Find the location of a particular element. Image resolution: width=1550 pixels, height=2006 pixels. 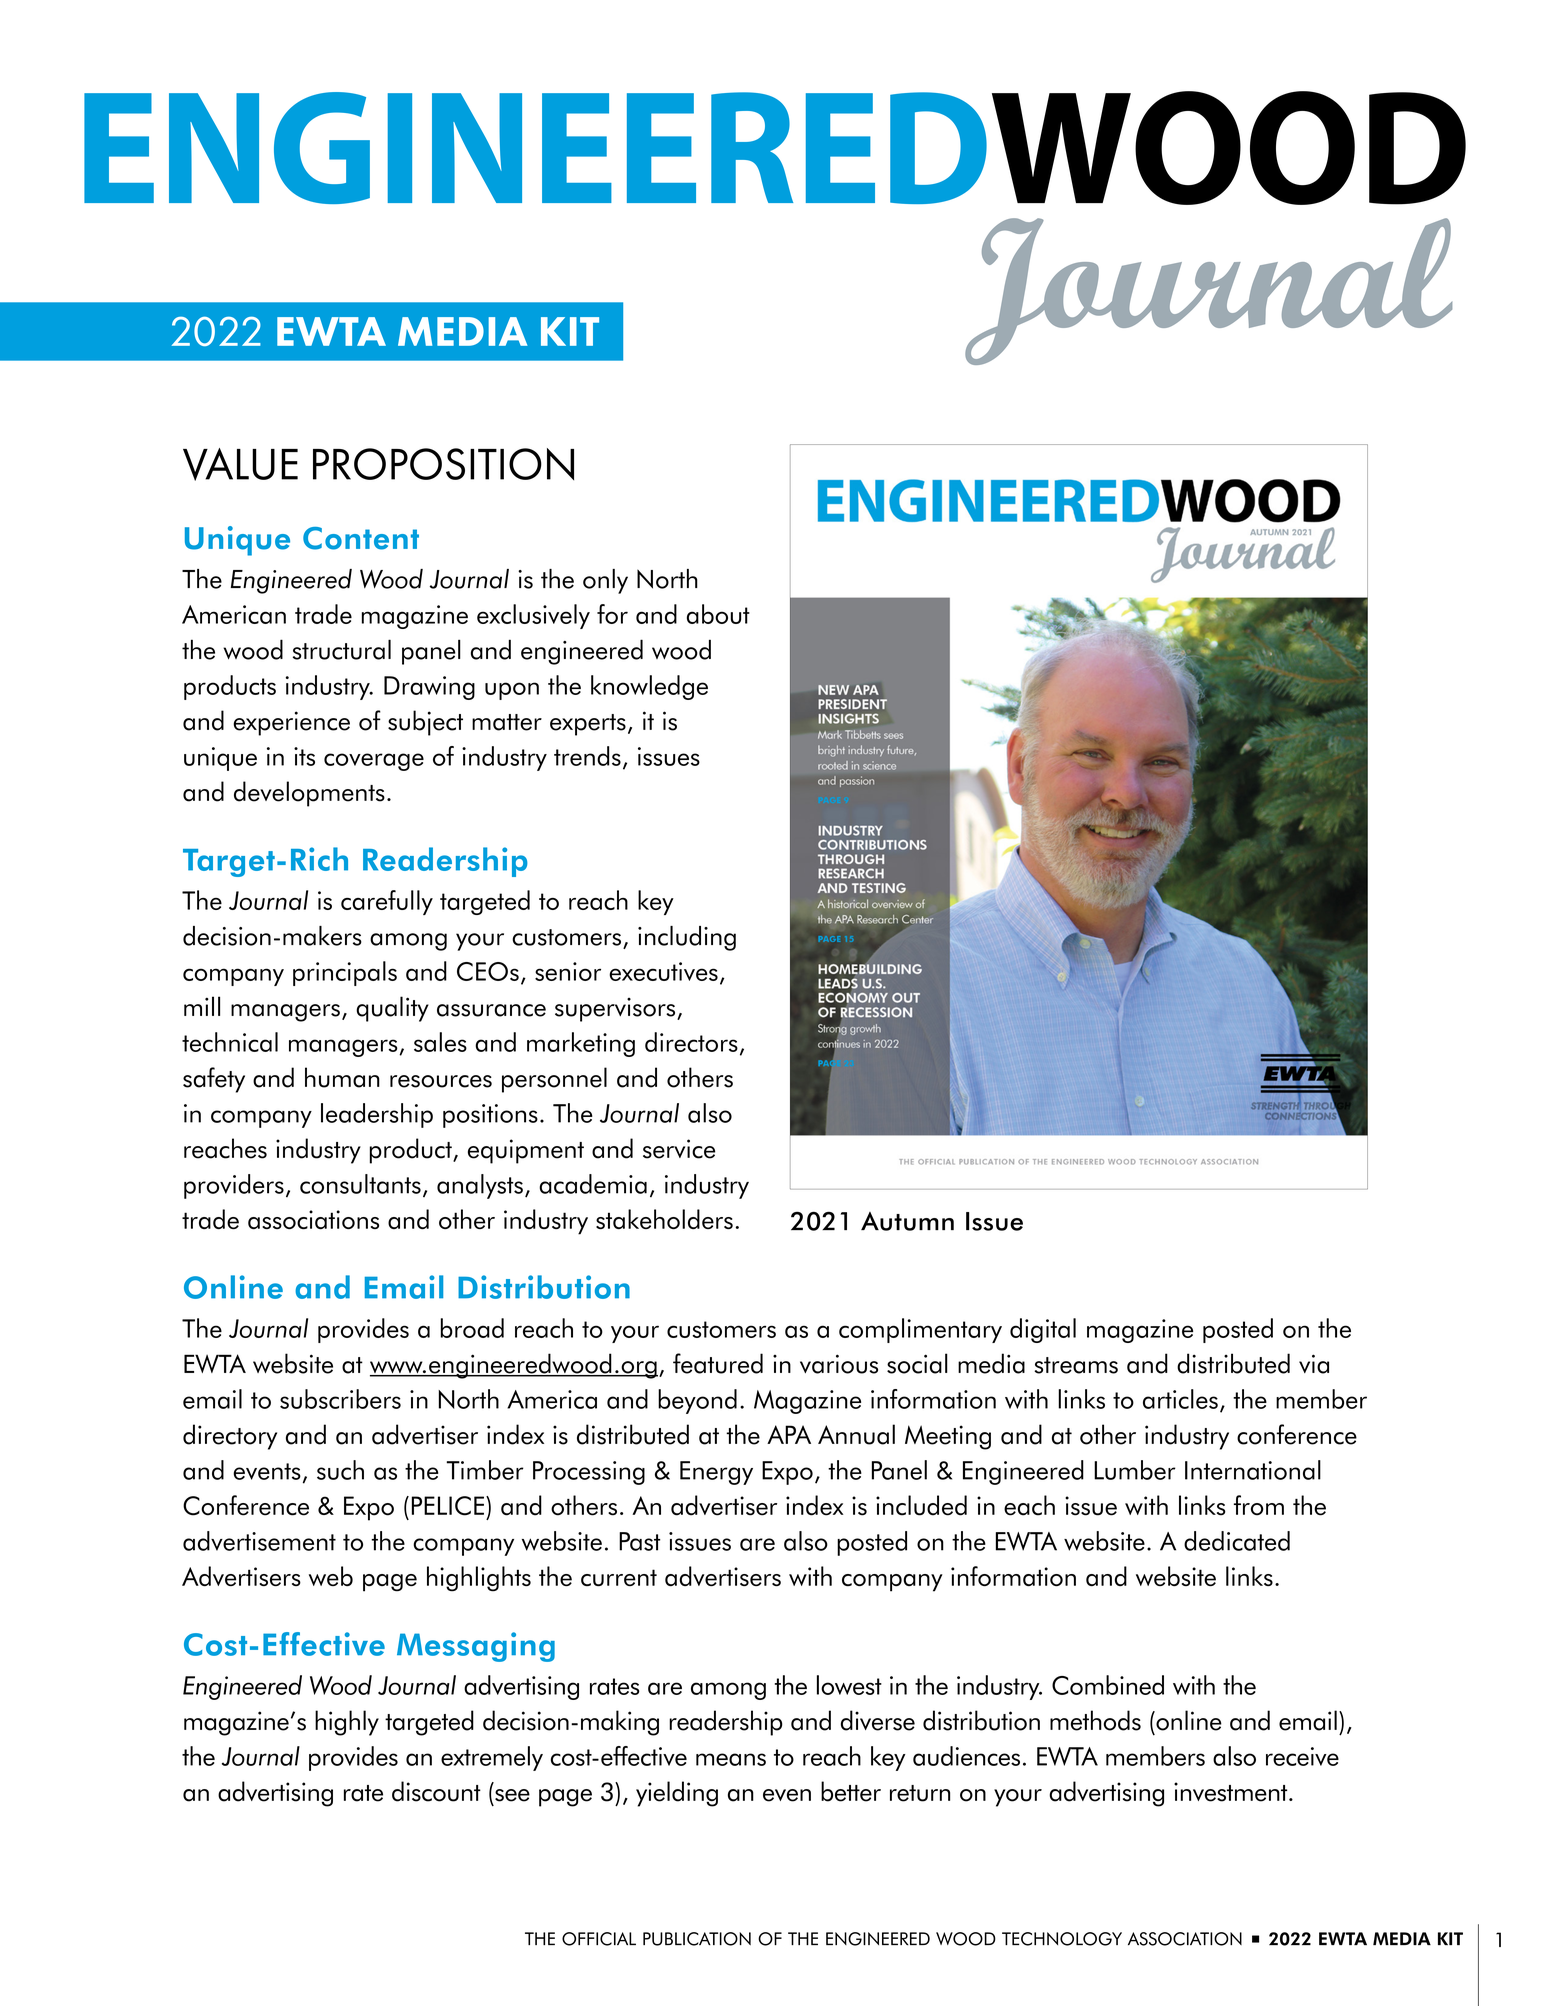

discount is located at coordinates (436, 1791).
